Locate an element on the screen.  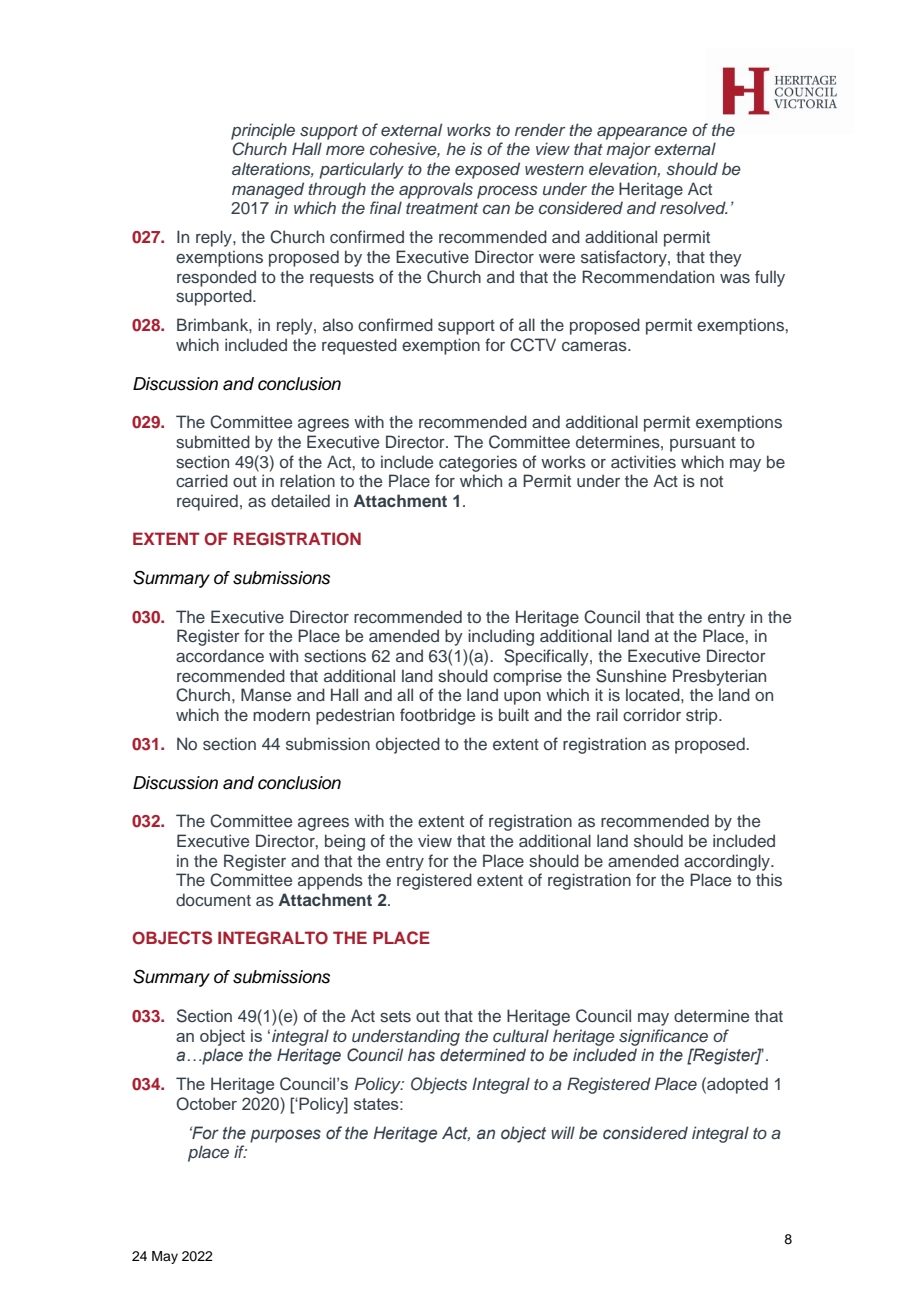
modern is located at coordinates (281, 714).
